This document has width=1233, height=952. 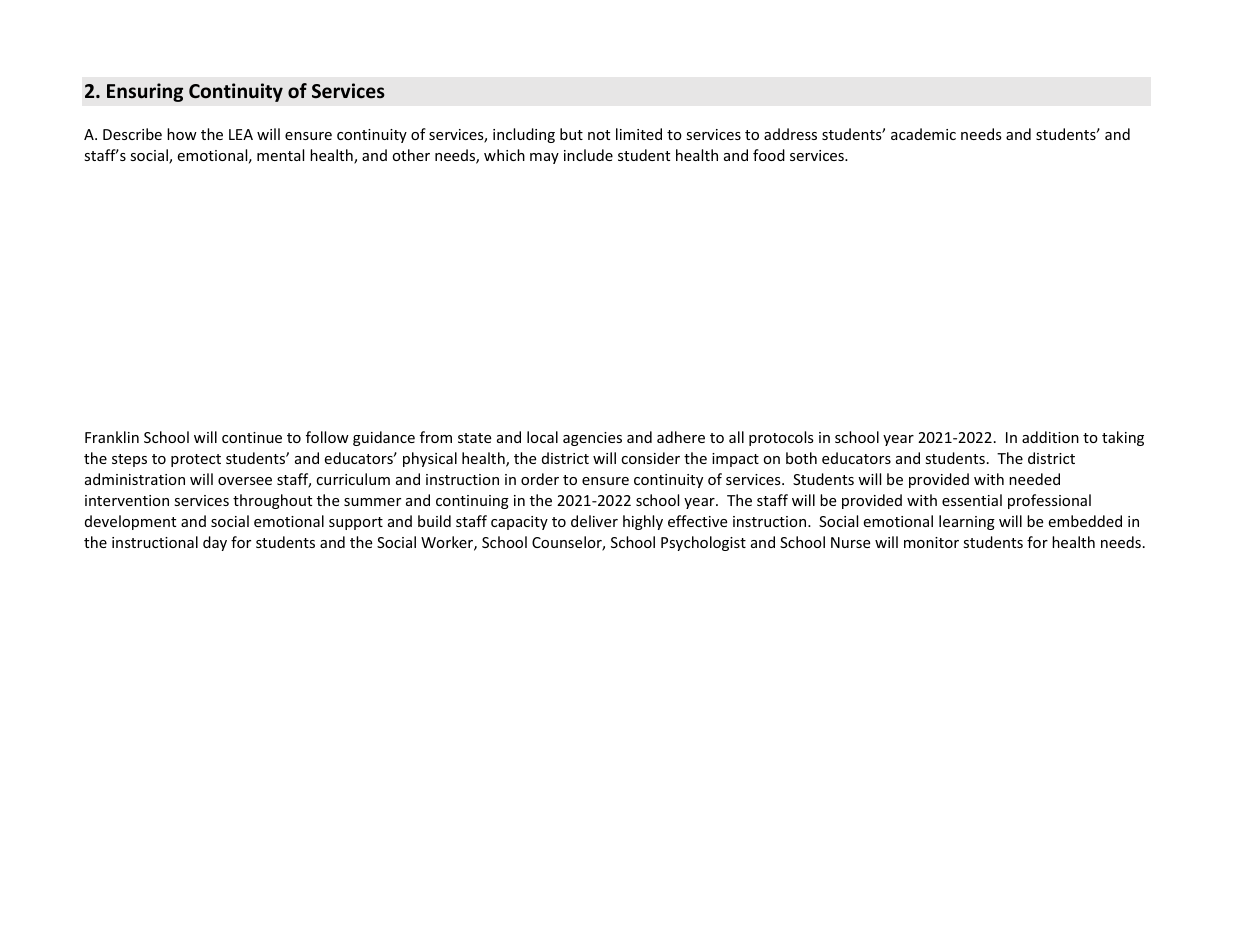 I want to click on taking, so click(x=1123, y=438).
